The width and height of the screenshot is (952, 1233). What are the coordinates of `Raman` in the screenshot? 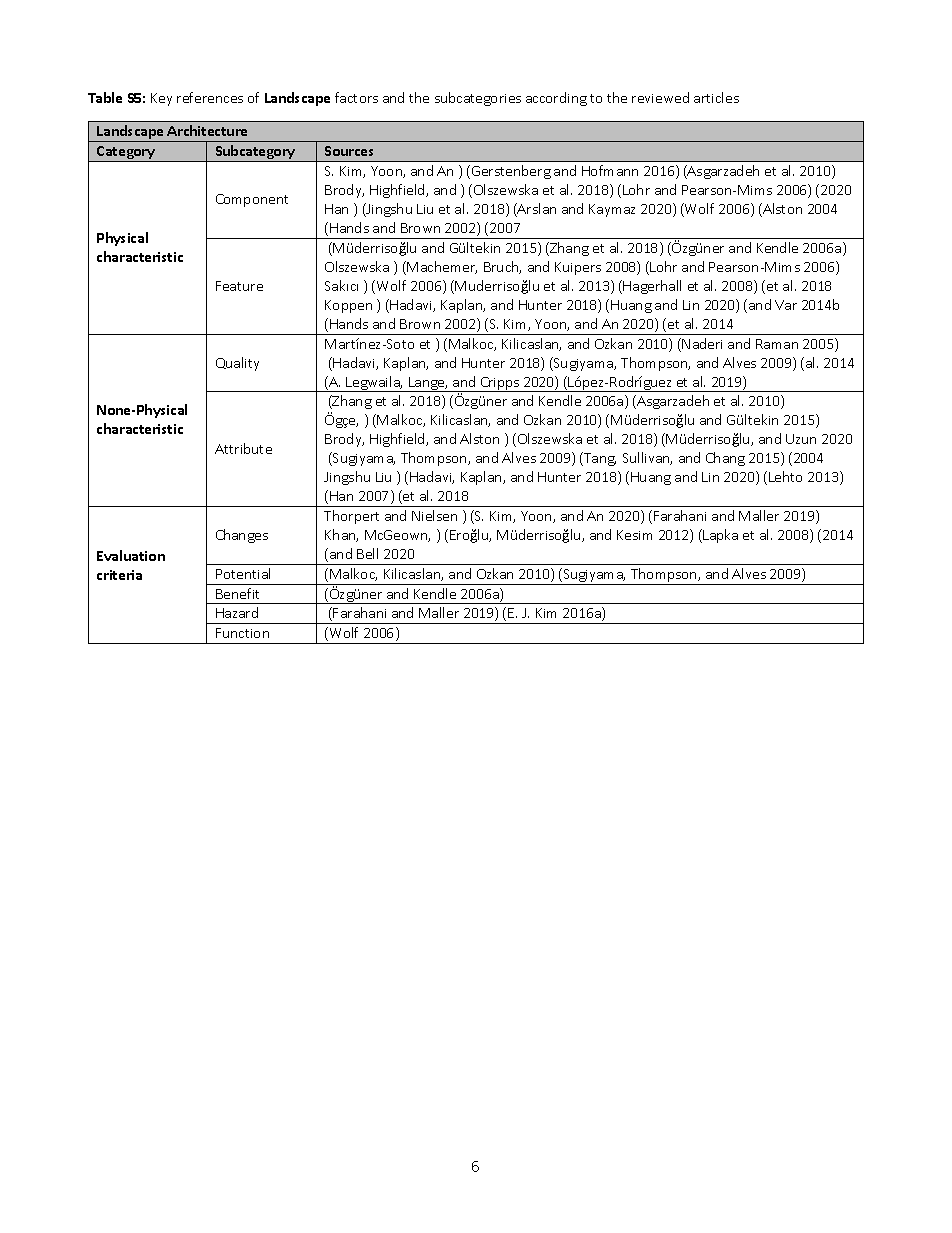 It's located at (777, 344).
